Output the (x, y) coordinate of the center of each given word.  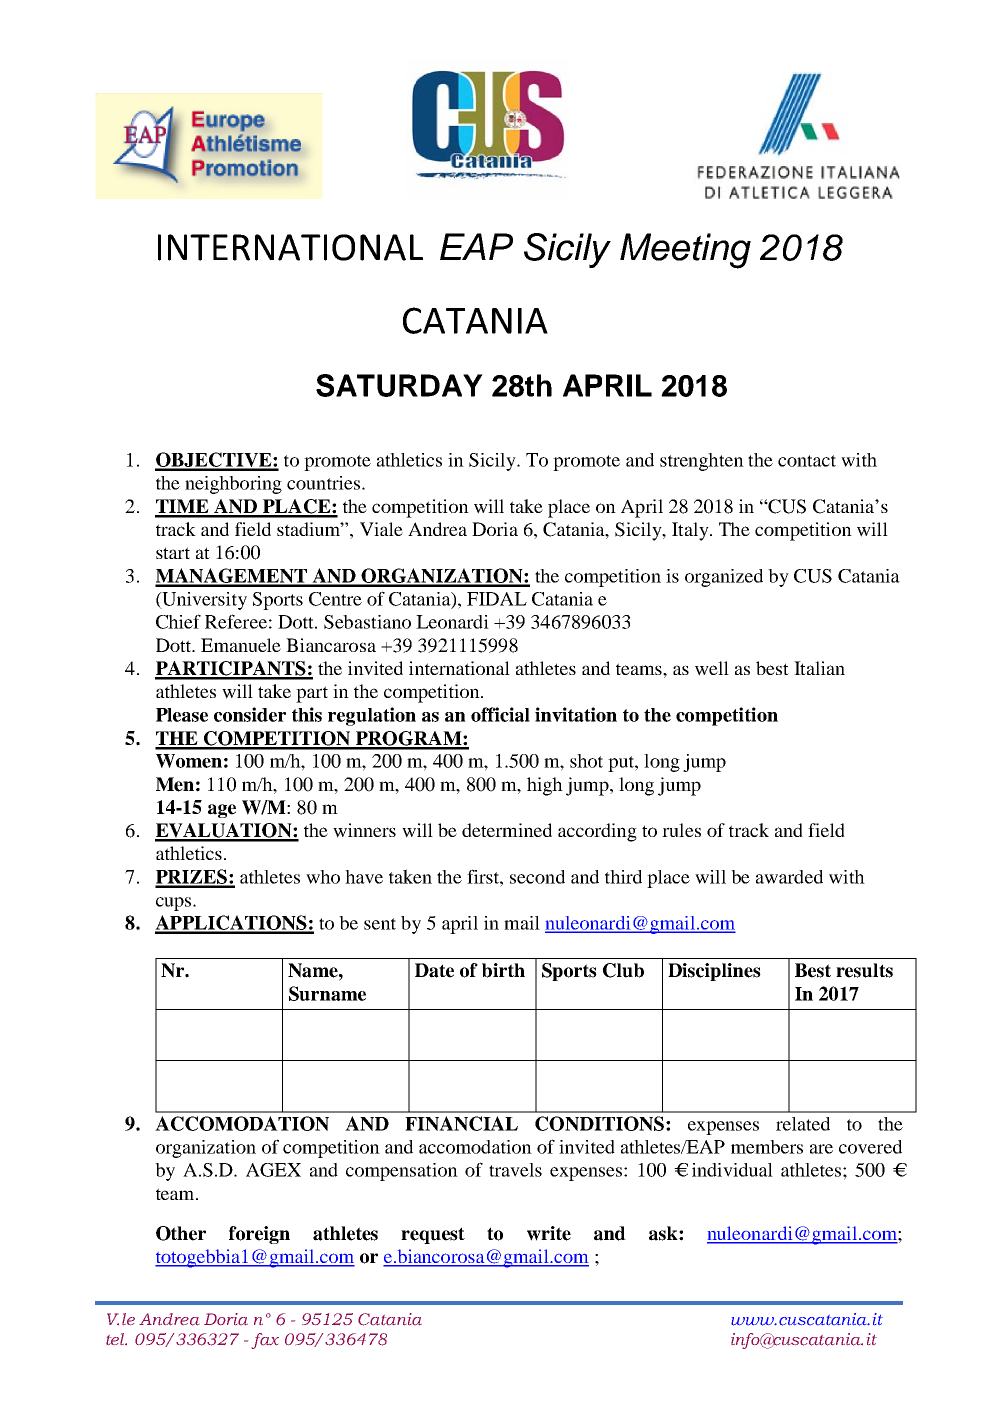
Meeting (685, 251)
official (500, 714)
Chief (178, 621)
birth (503, 970)
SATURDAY (399, 385)
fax (265, 1341)
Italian (819, 668)
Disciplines (714, 972)
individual (732, 1170)
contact (807, 461)
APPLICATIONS (232, 924)
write (549, 1233)
